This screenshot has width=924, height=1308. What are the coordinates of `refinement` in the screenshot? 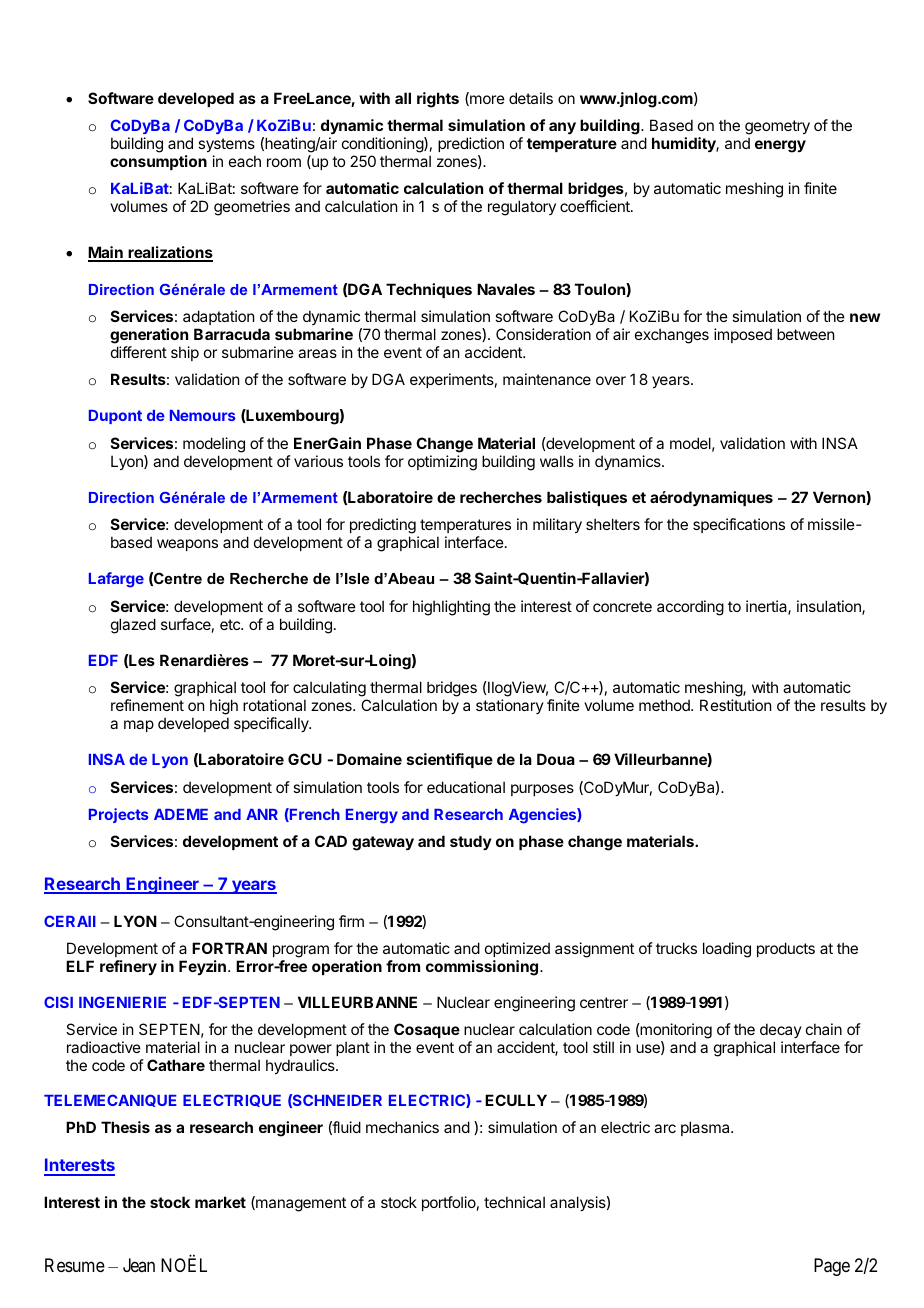 It's located at (147, 705).
